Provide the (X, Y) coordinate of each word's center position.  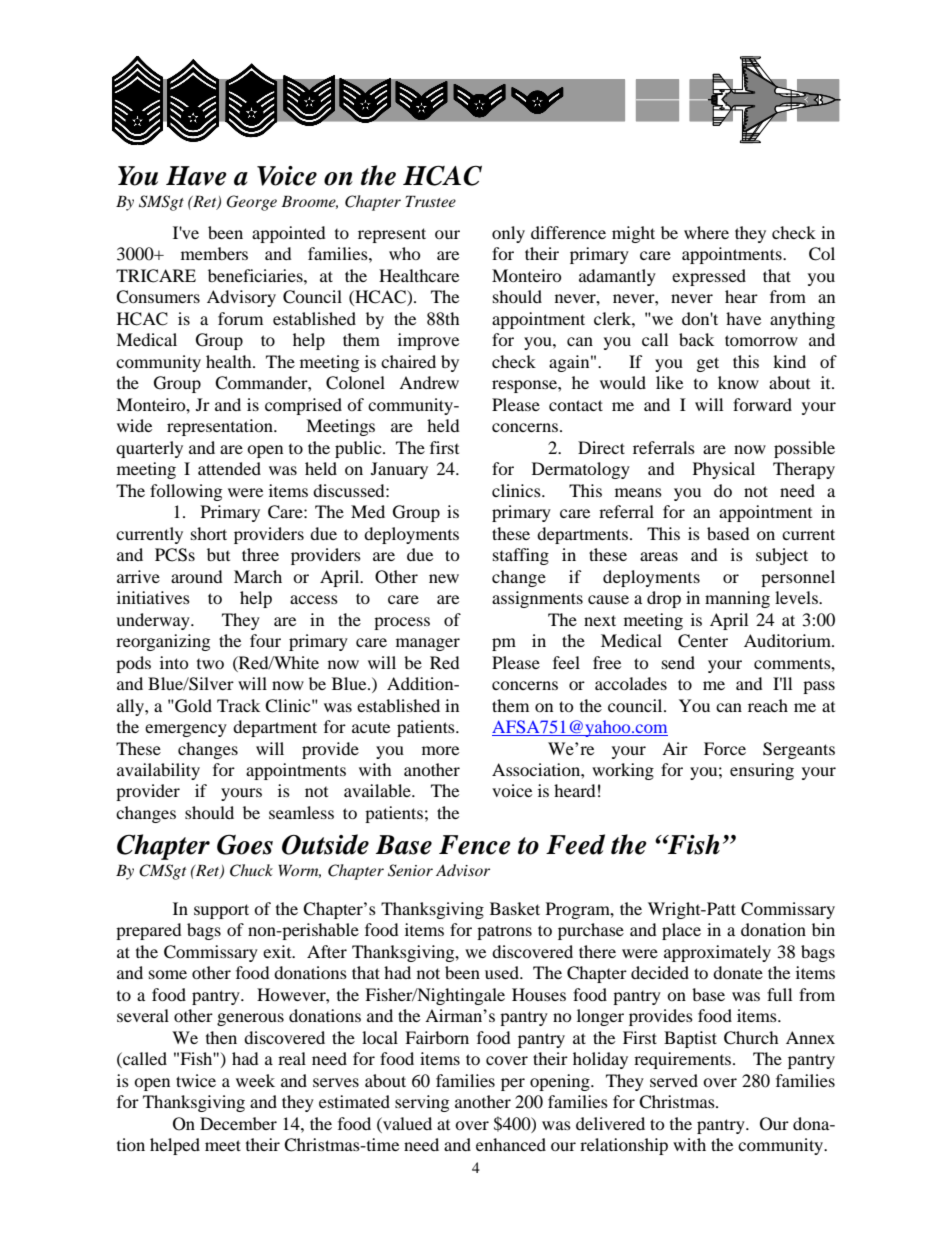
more (440, 750)
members (214, 253)
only (508, 234)
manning (737, 599)
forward (762, 404)
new (444, 578)
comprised (303, 406)
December (238, 1123)
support (221, 911)
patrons (504, 932)
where (706, 232)
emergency (186, 730)
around (197, 576)
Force (725, 748)
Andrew (429, 382)
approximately (717, 953)
